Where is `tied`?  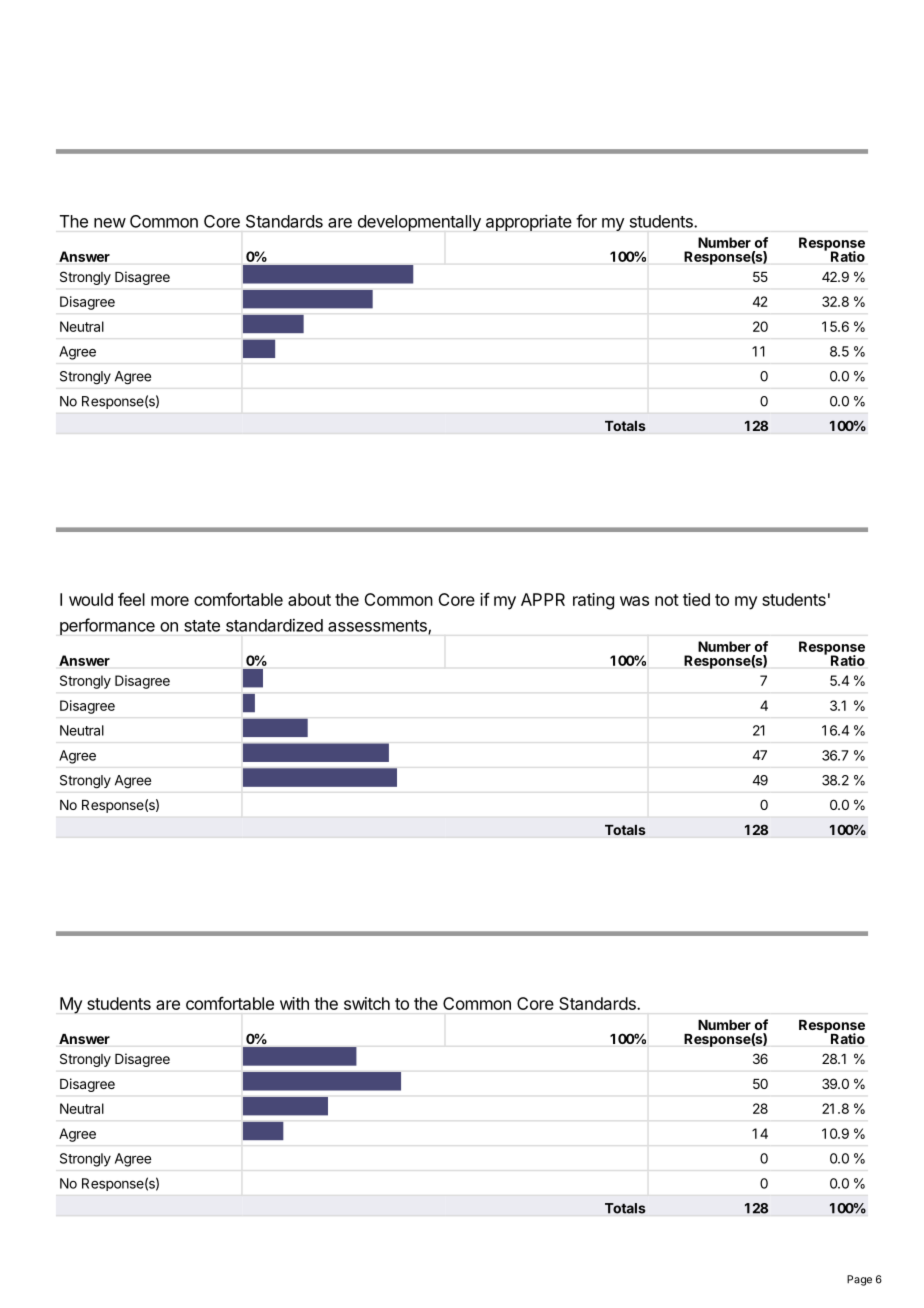
tied is located at coordinates (696, 599).
